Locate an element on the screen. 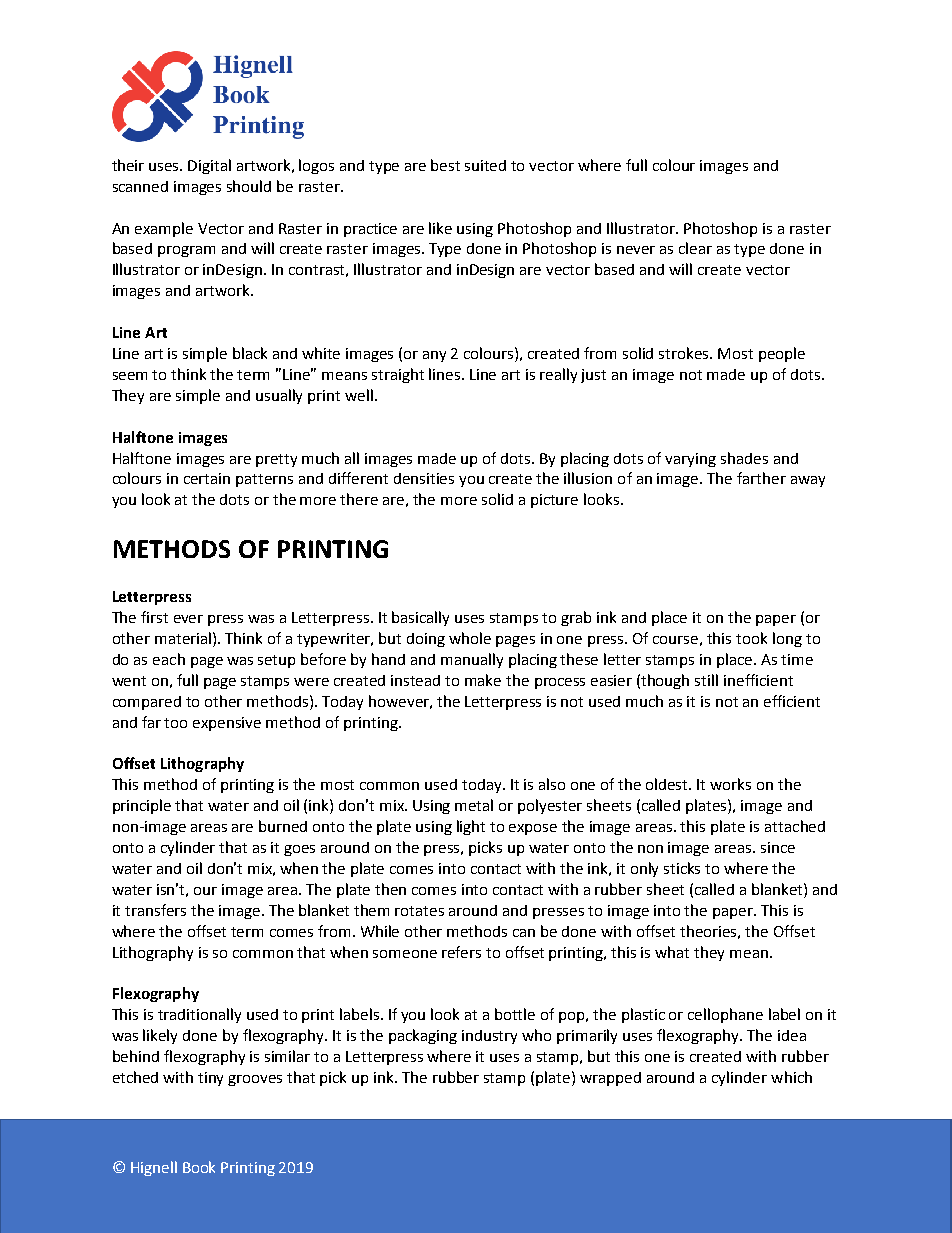 The height and width of the screenshot is (1233, 952). farther is located at coordinates (761, 478).
